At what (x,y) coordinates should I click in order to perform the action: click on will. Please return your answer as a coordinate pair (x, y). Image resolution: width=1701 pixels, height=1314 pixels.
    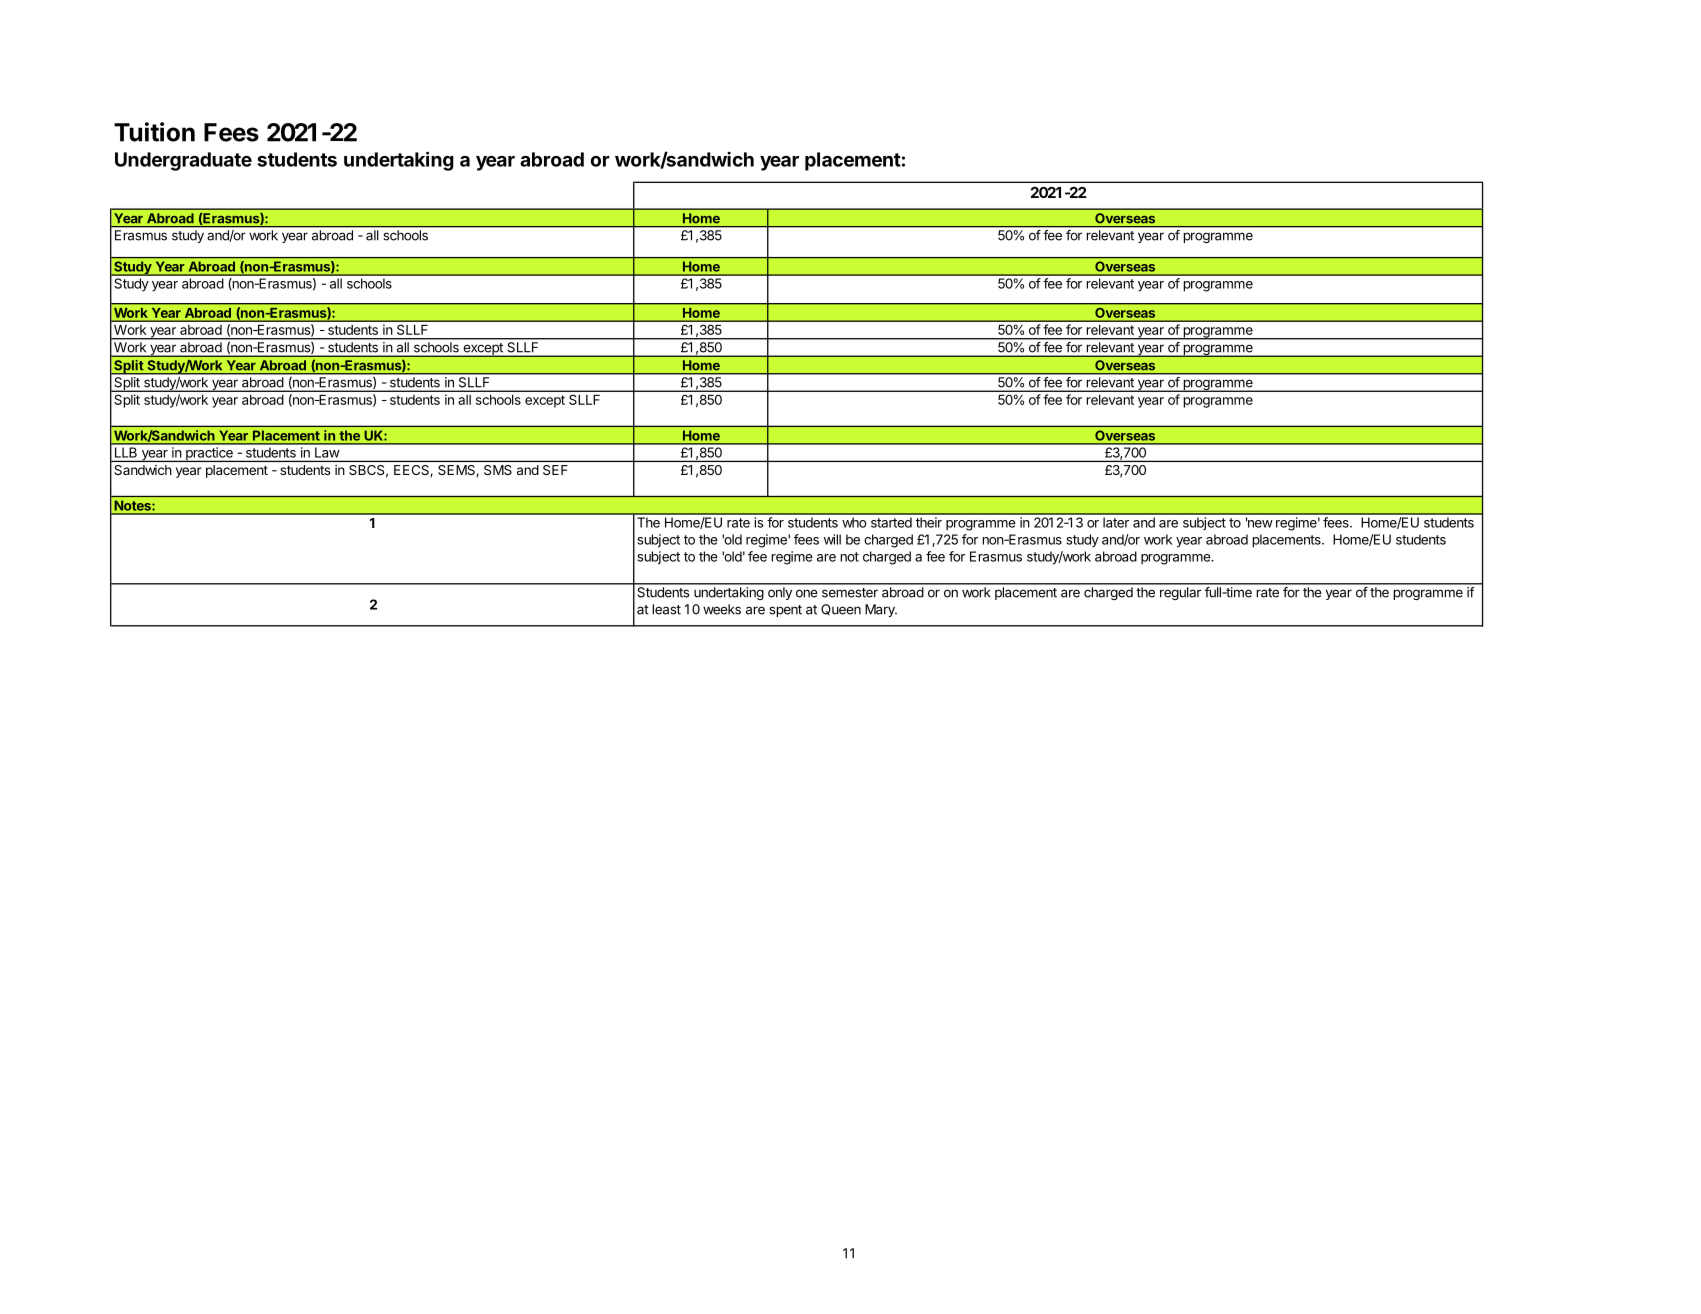
    Looking at the image, I should click on (832, 539).
